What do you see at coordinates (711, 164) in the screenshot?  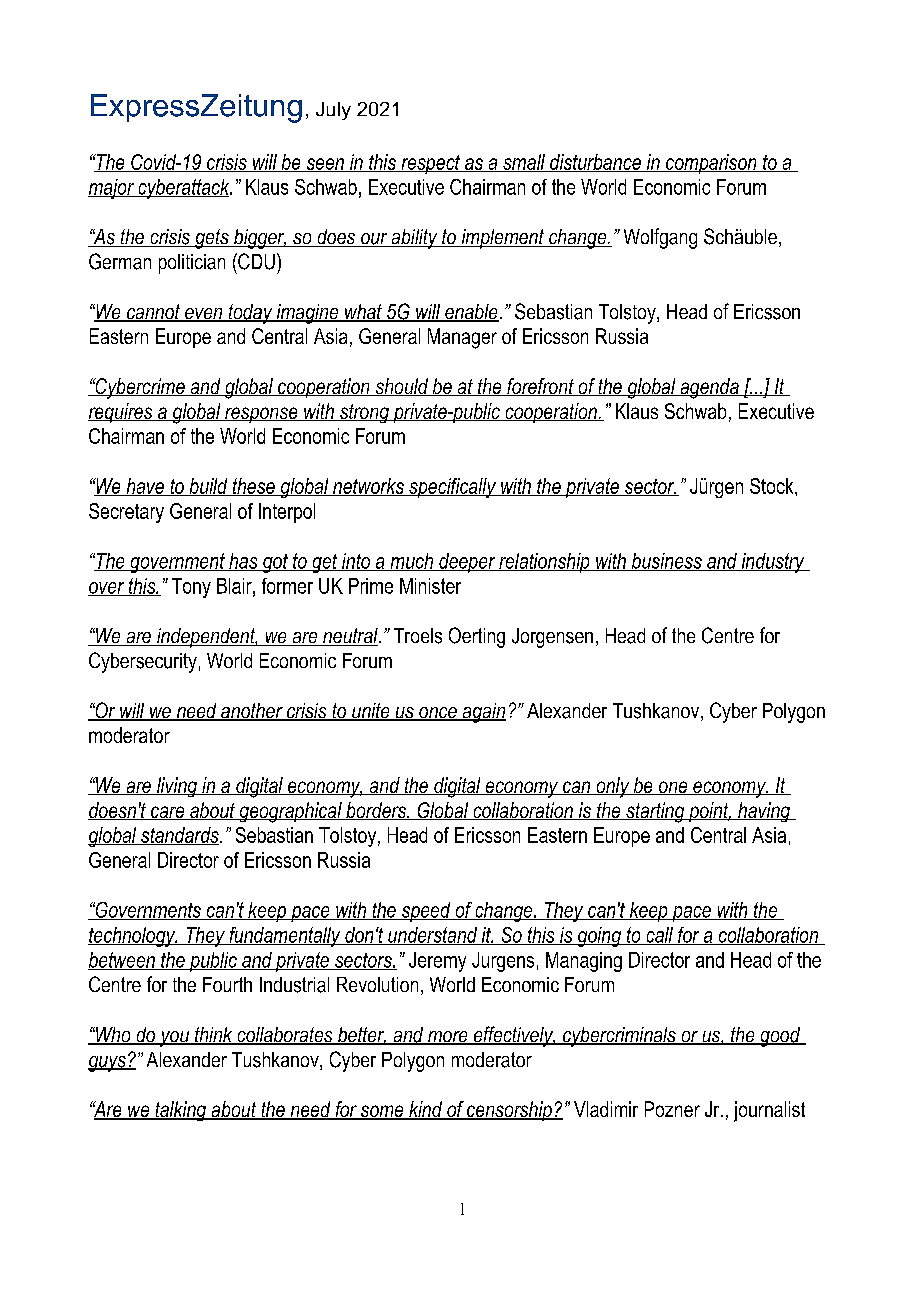 I see `comparison` at bounding box center [711, 164].
